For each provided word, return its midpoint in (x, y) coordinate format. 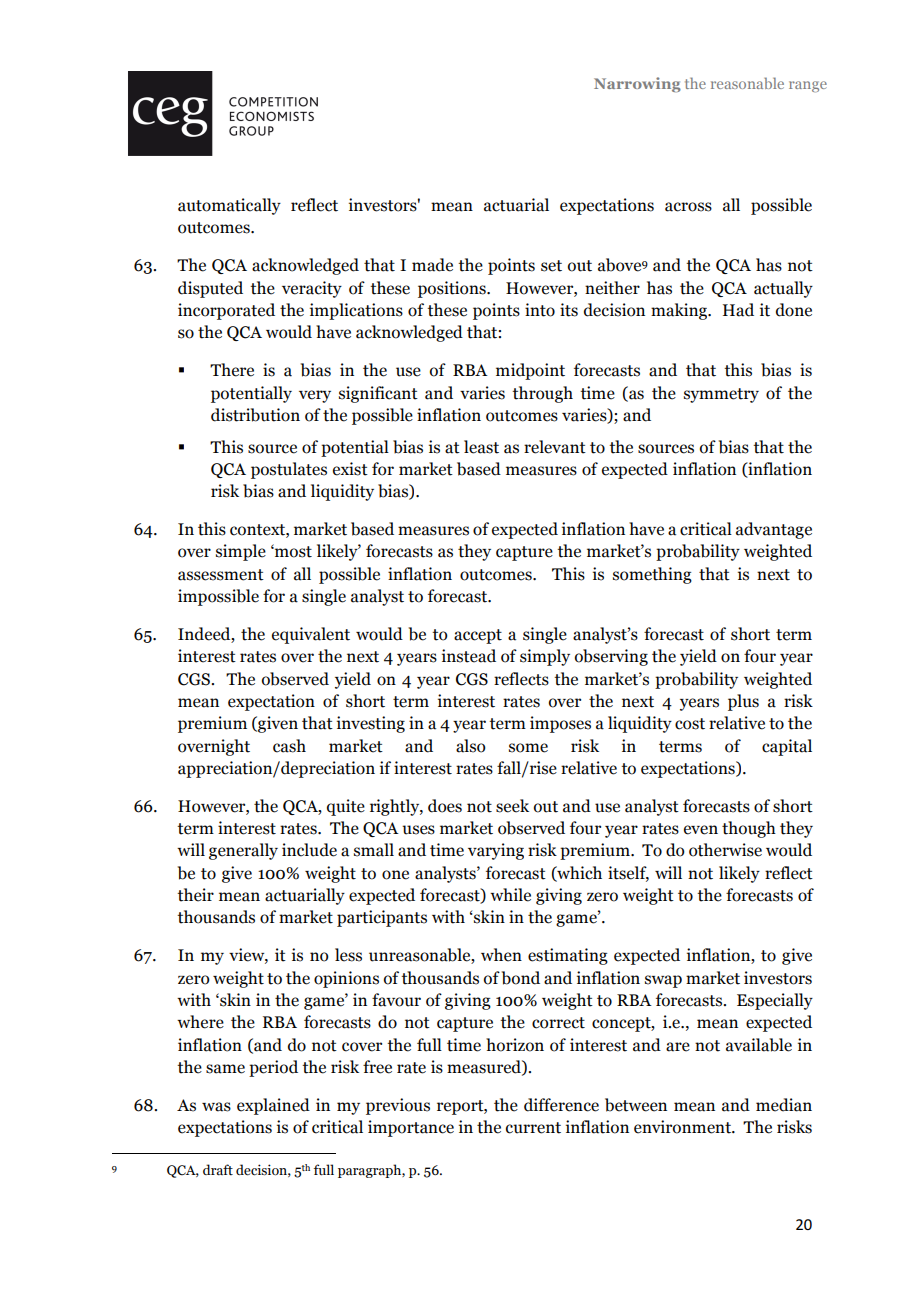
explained (273, 1106)
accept (478, 636)
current (533, 1128)
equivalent (311, 635)
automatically (229, 206)
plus (743, 702)
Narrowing (637, 84)
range (808, 86)
